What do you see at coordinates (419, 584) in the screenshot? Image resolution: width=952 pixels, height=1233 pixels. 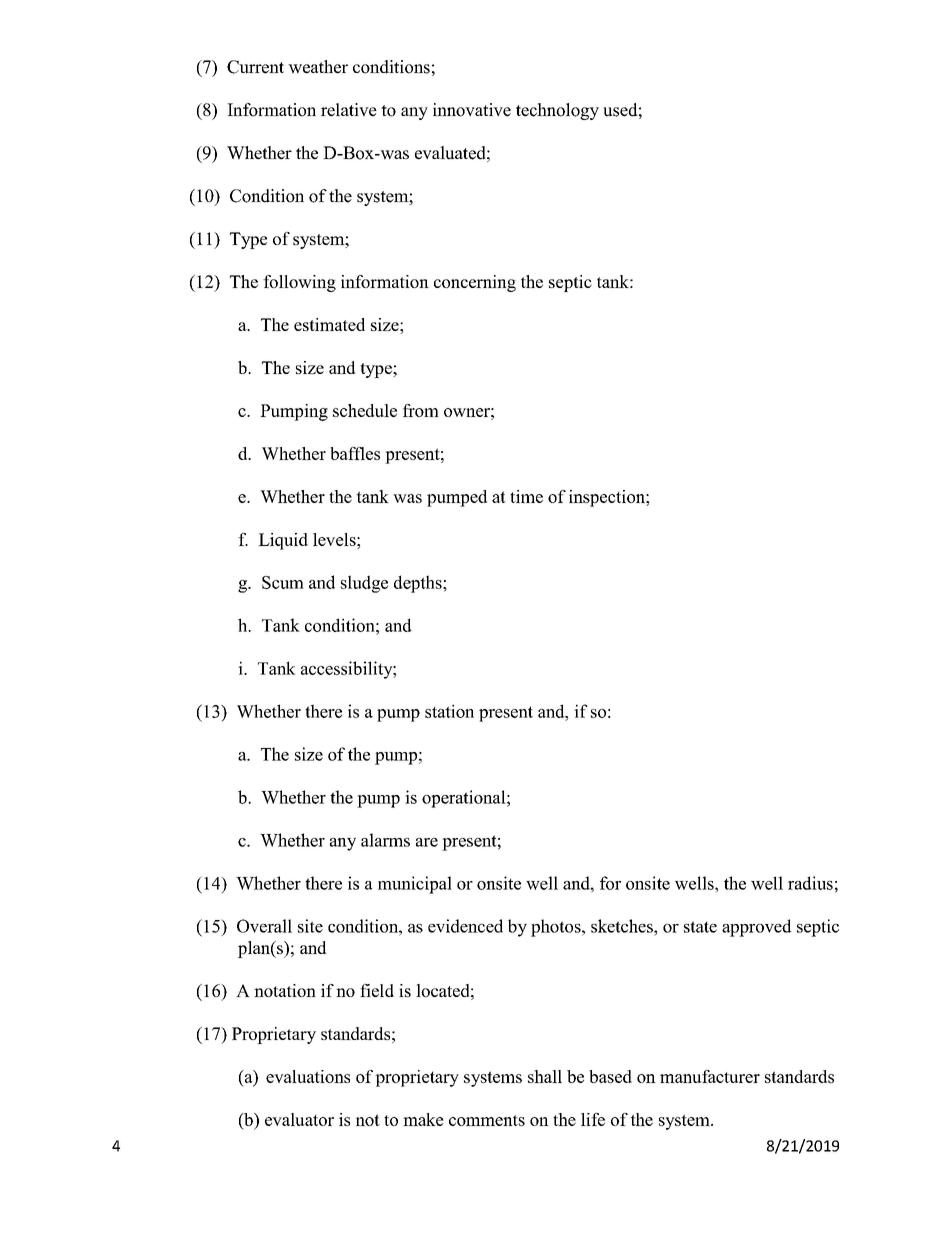 I see `depths` at bounding box center [419, 584].
